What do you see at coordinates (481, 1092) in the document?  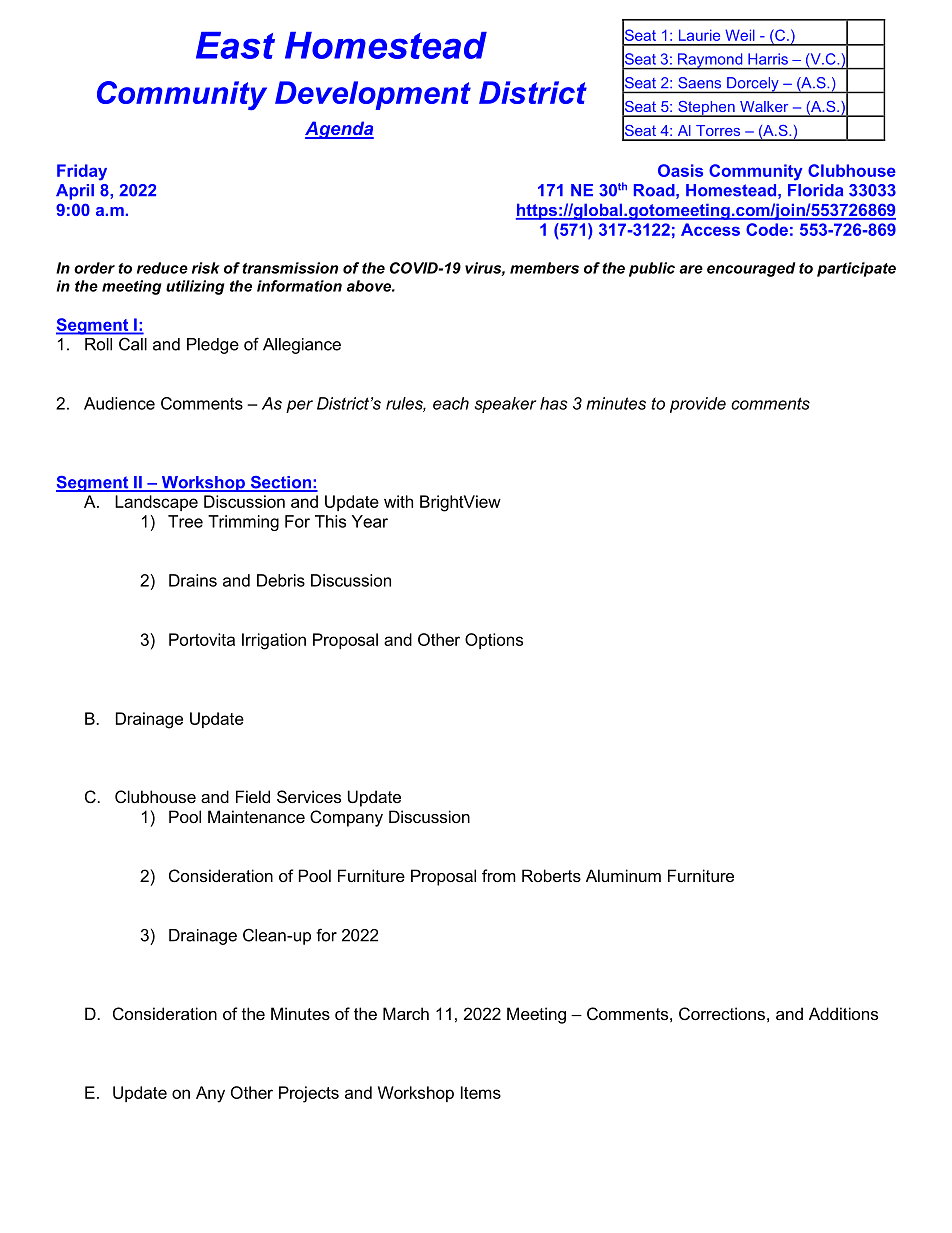 I see `Items` at bounding box center [481, 1092].
